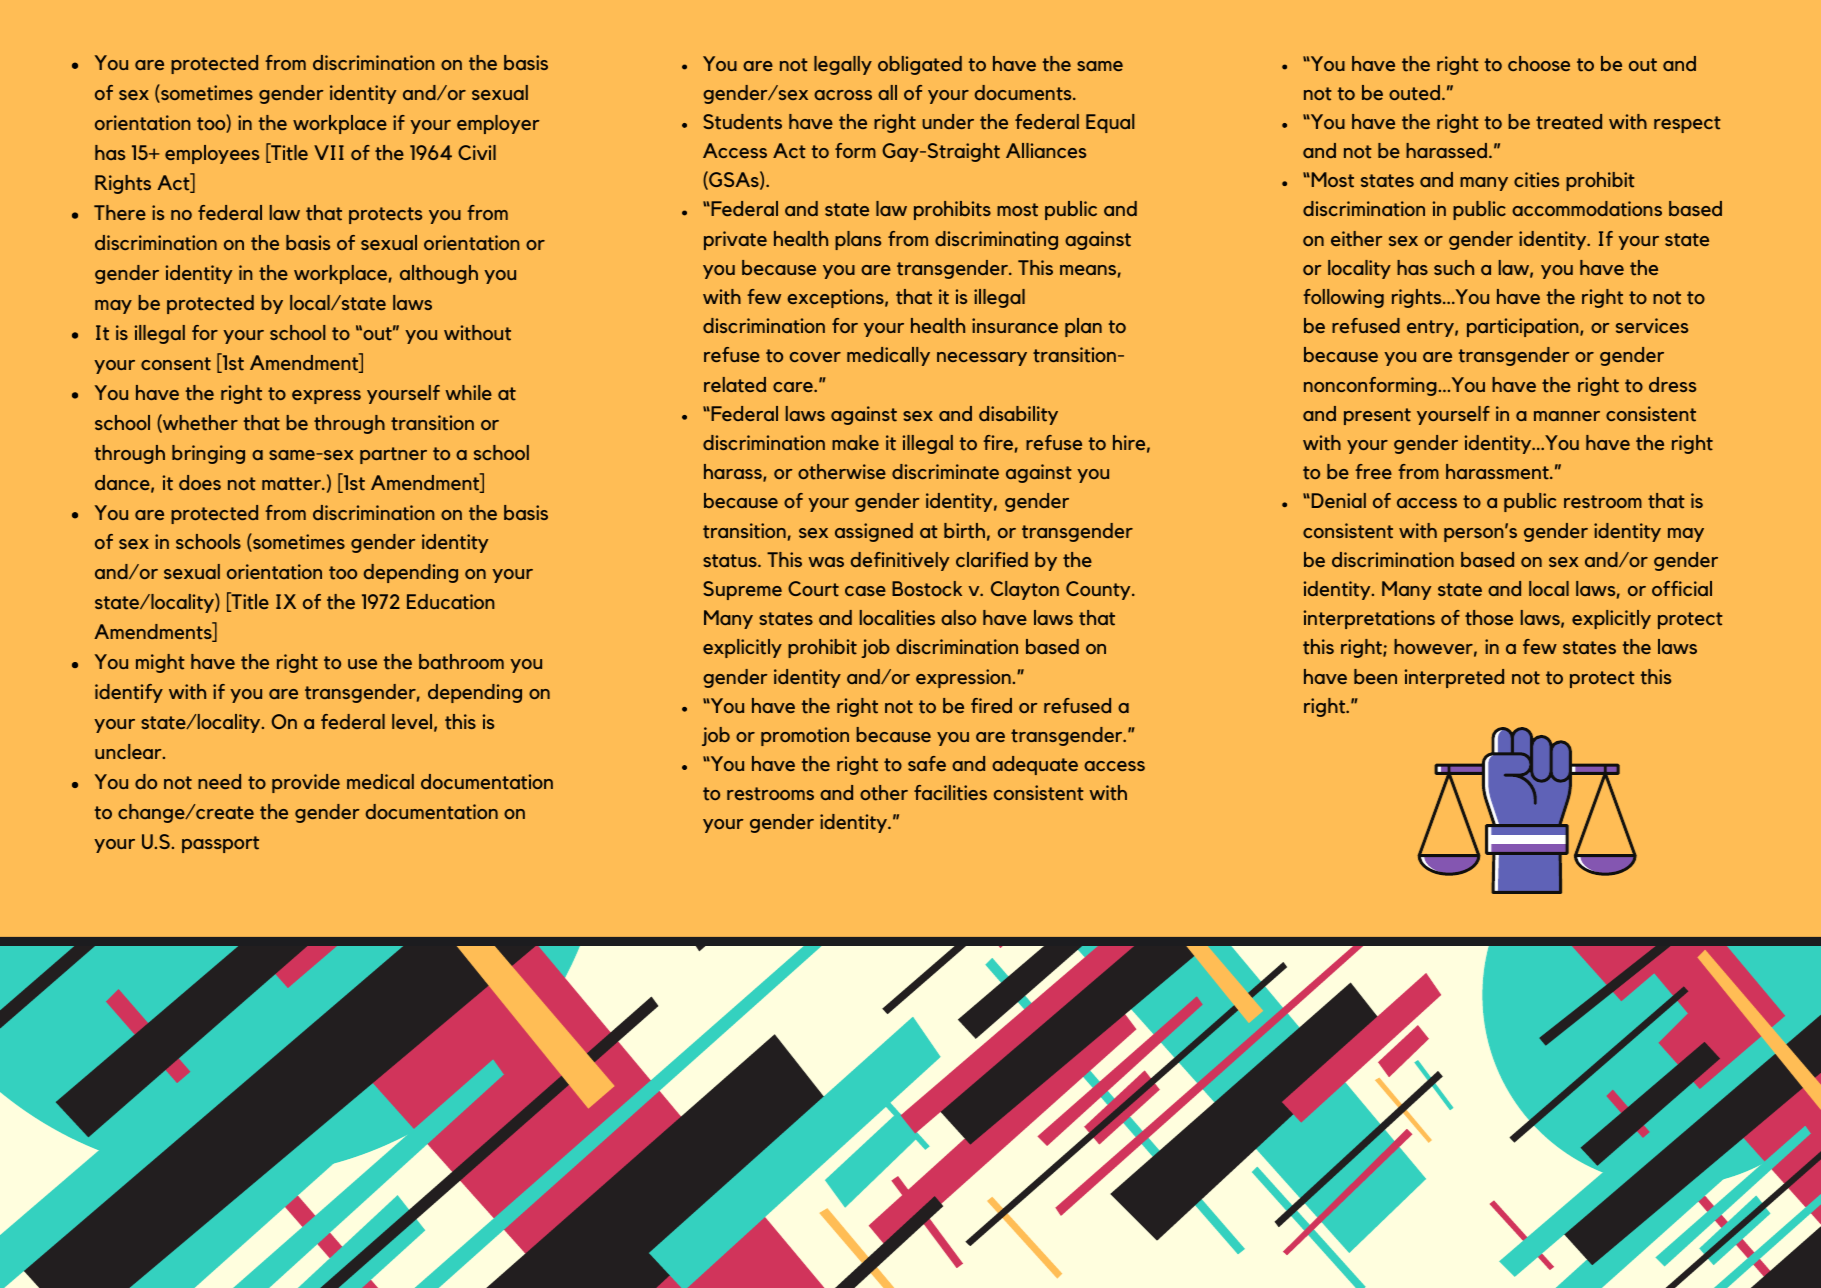 The width and height of the screenshot is (1821, 1288). I want to click on free, so click(1373, 471).
